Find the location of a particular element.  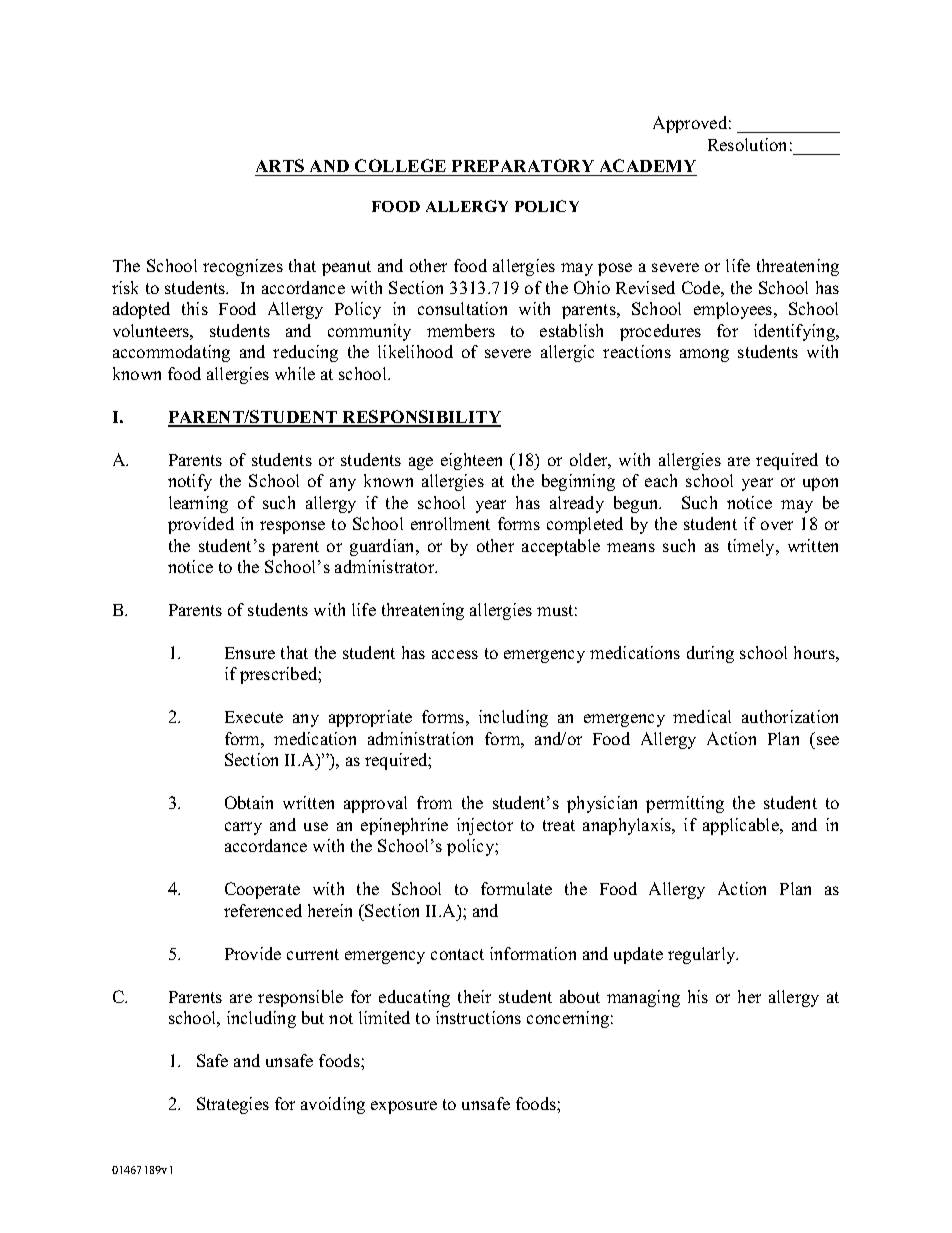

PREPARATORY is located at coordinates (523, 165).
